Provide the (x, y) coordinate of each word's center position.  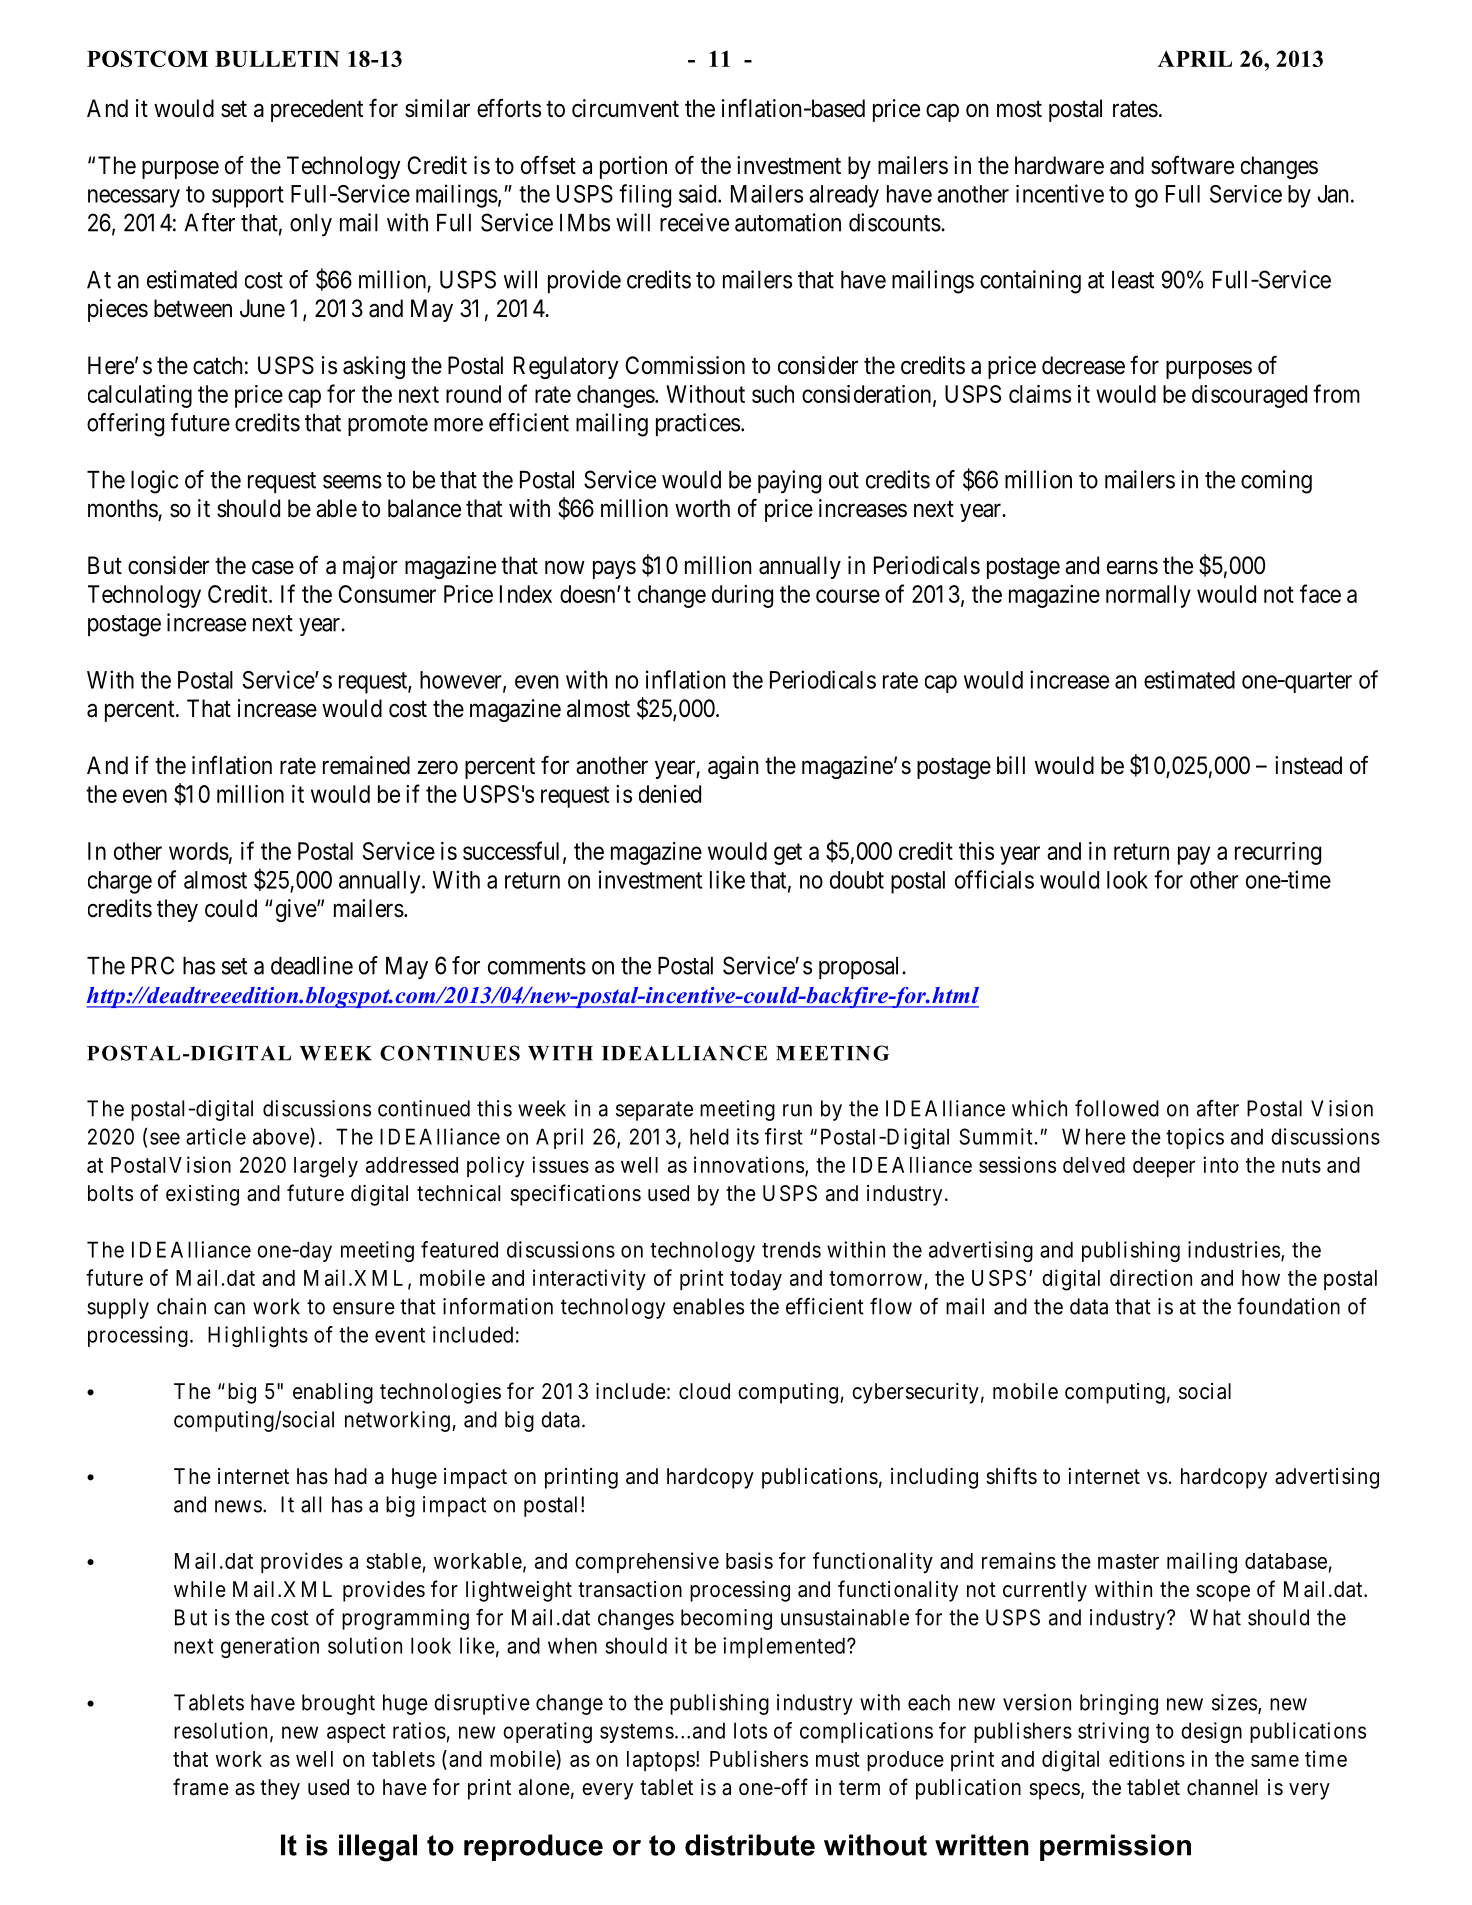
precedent (317, 110)
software (1192, 165)
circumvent (625, 108)
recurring (1278, 853)
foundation (1288, 1306)
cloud (704, 1391)
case (273, 568)
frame (201, 1787)
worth (702, 508)
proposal (861, 968)
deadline (312, 965)
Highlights (258, 1336)
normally (1148, 596)
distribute (750, 1845)
